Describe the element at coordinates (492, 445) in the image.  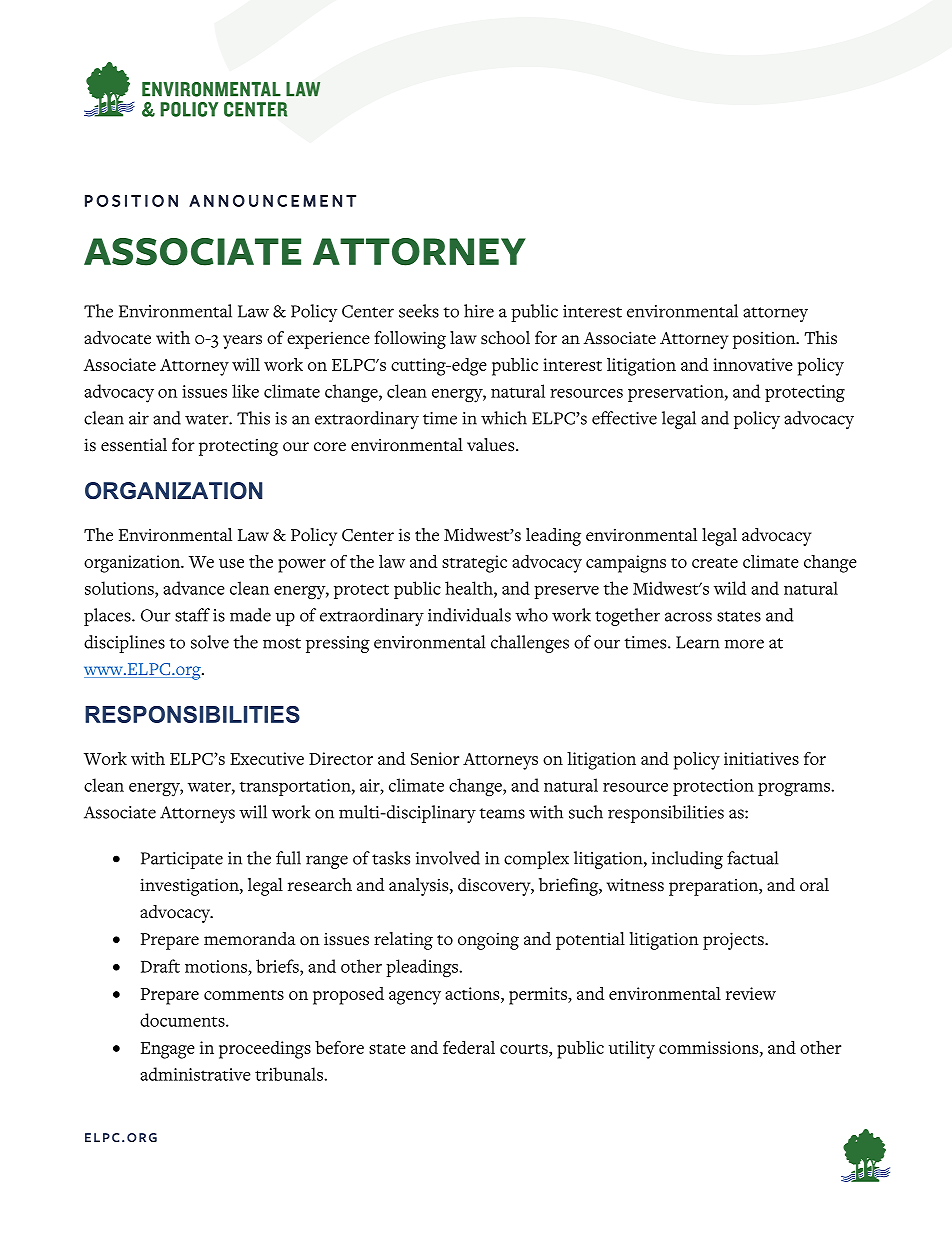
I see `values` at that location.
